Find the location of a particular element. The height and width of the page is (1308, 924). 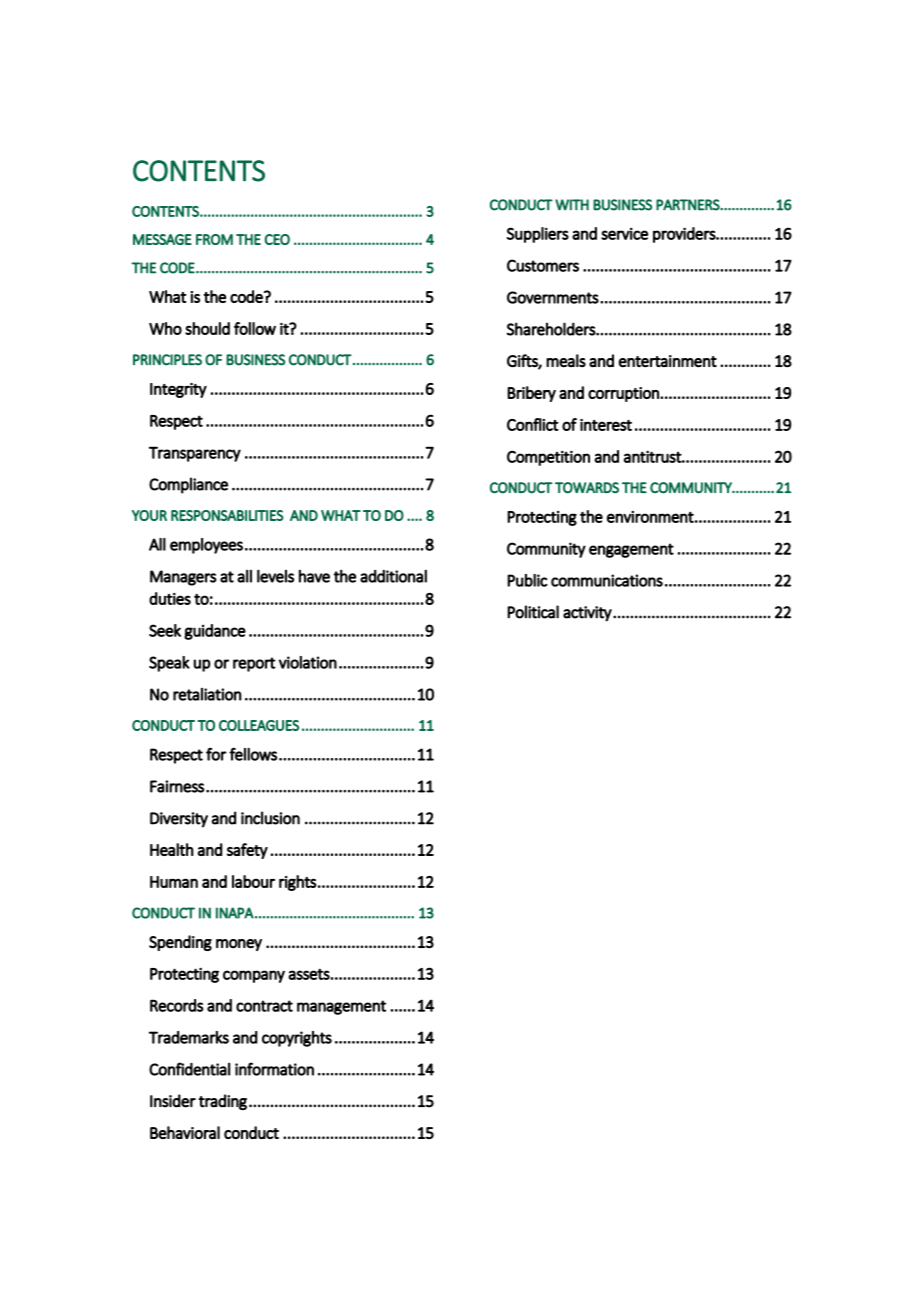

information is located at coordinates (274, 1069).
